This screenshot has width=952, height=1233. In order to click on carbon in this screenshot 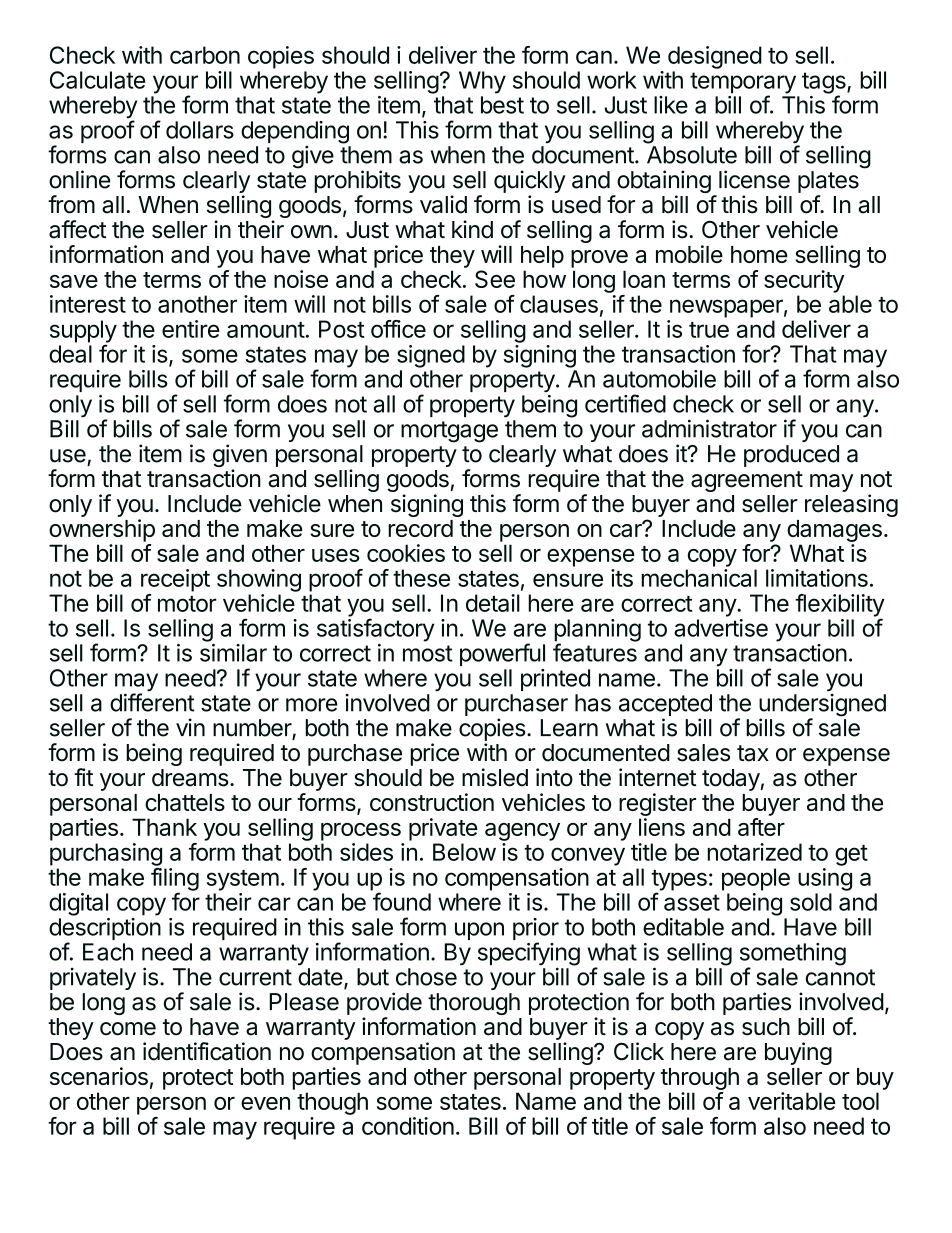, I will do `click(205, 55)`.
